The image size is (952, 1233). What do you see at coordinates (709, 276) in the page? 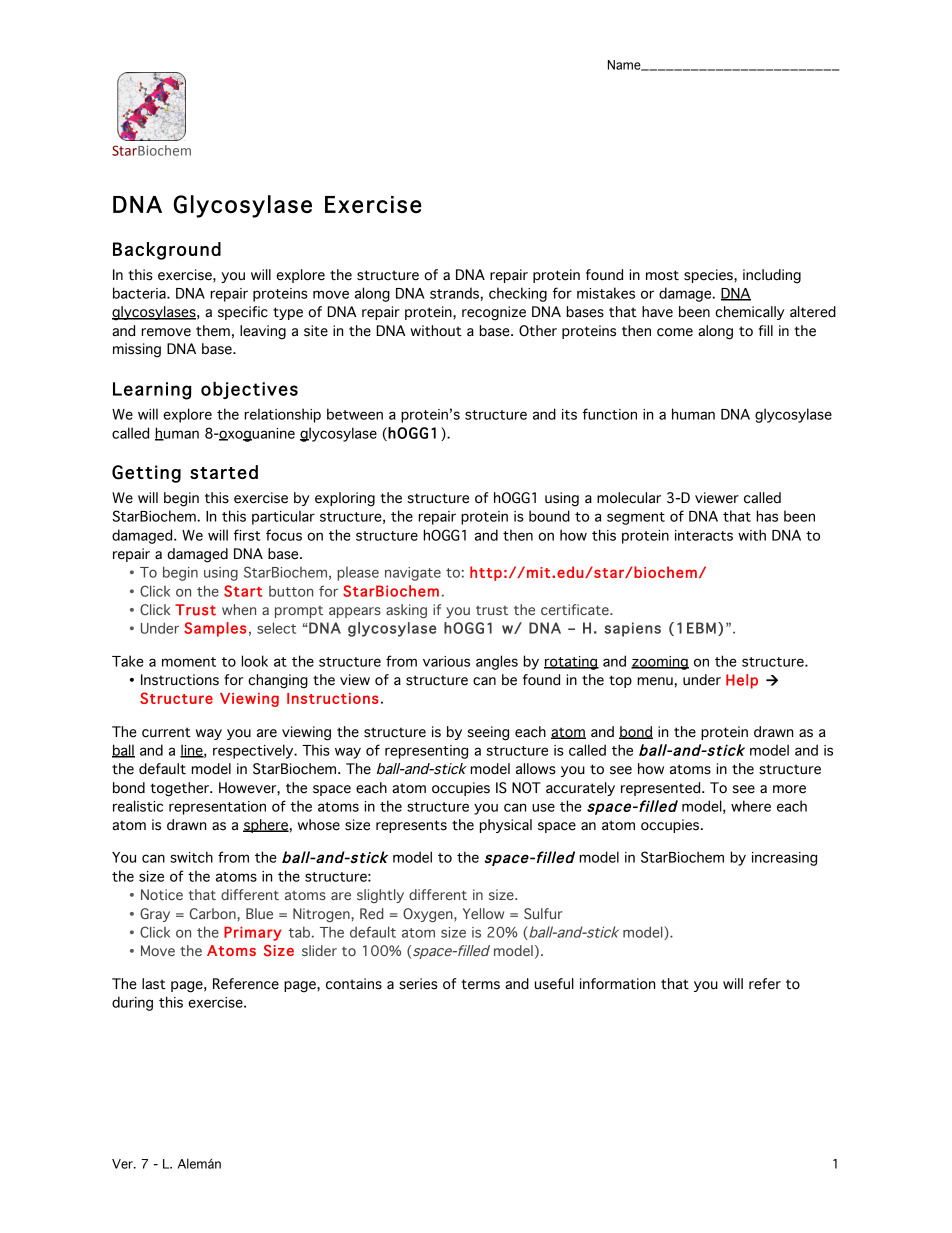
I see `species` at bounding box center [709, 276].
